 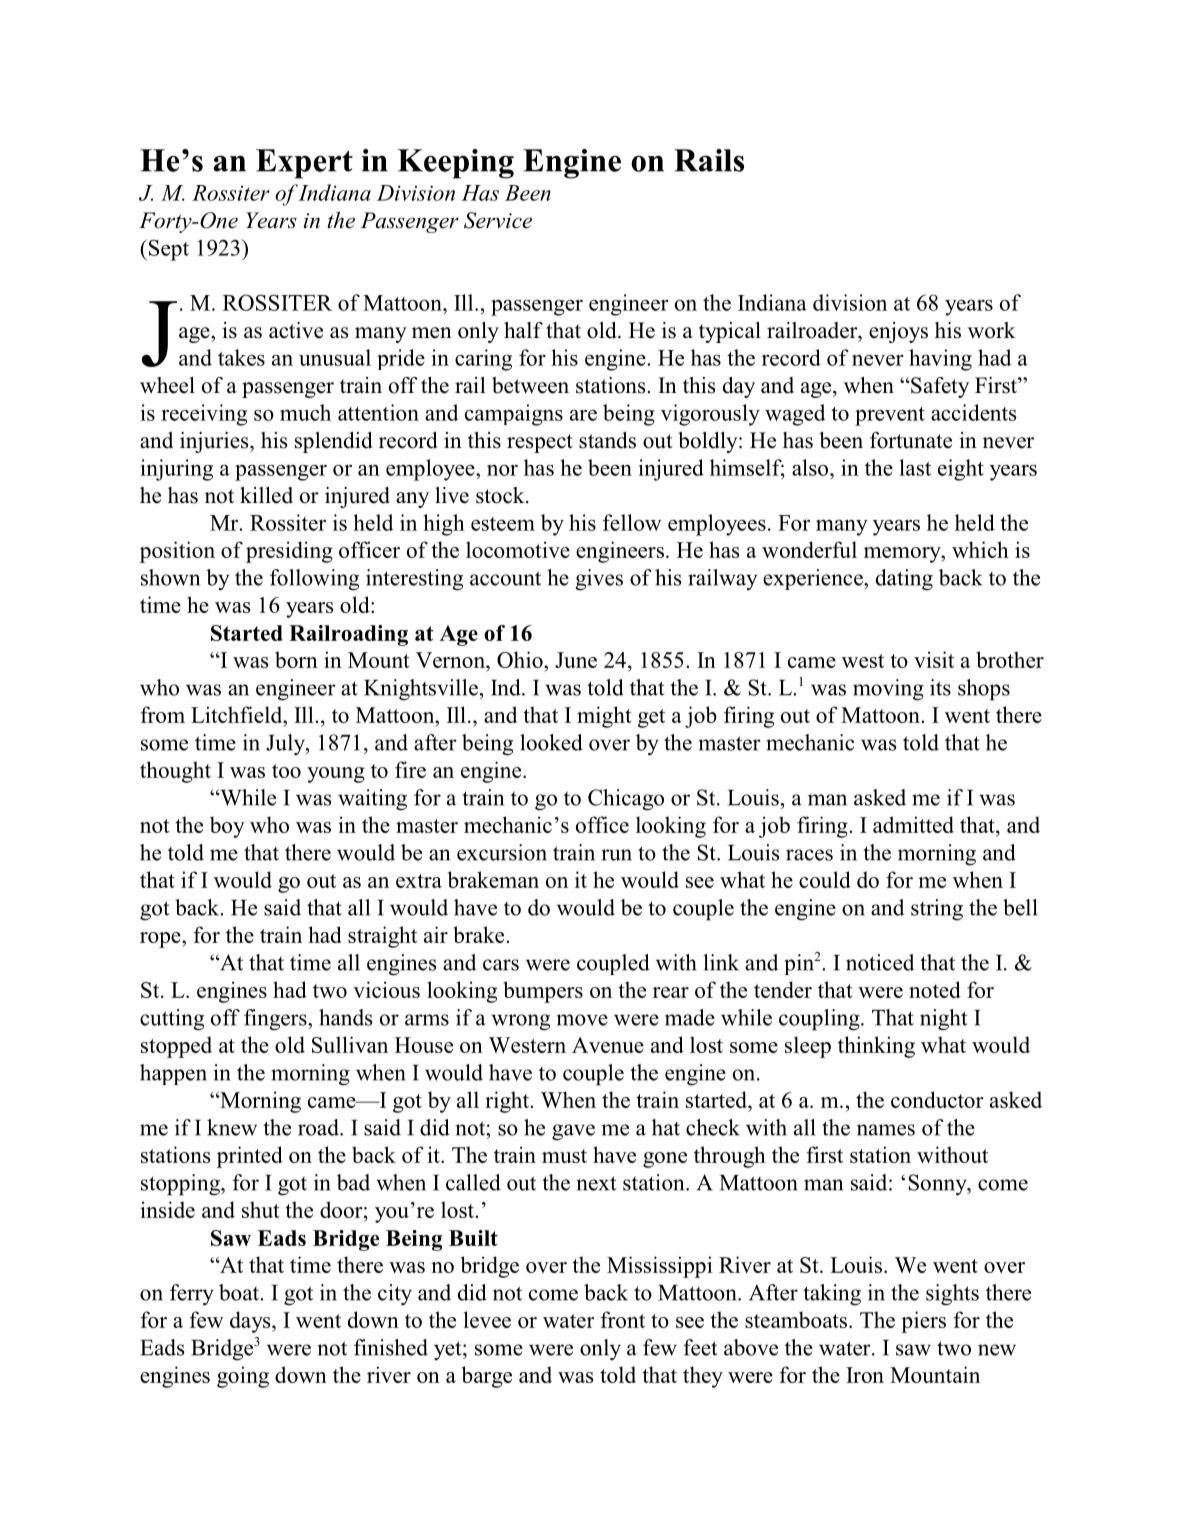 I want to click on thinking, so click(x=876, y=1047).
